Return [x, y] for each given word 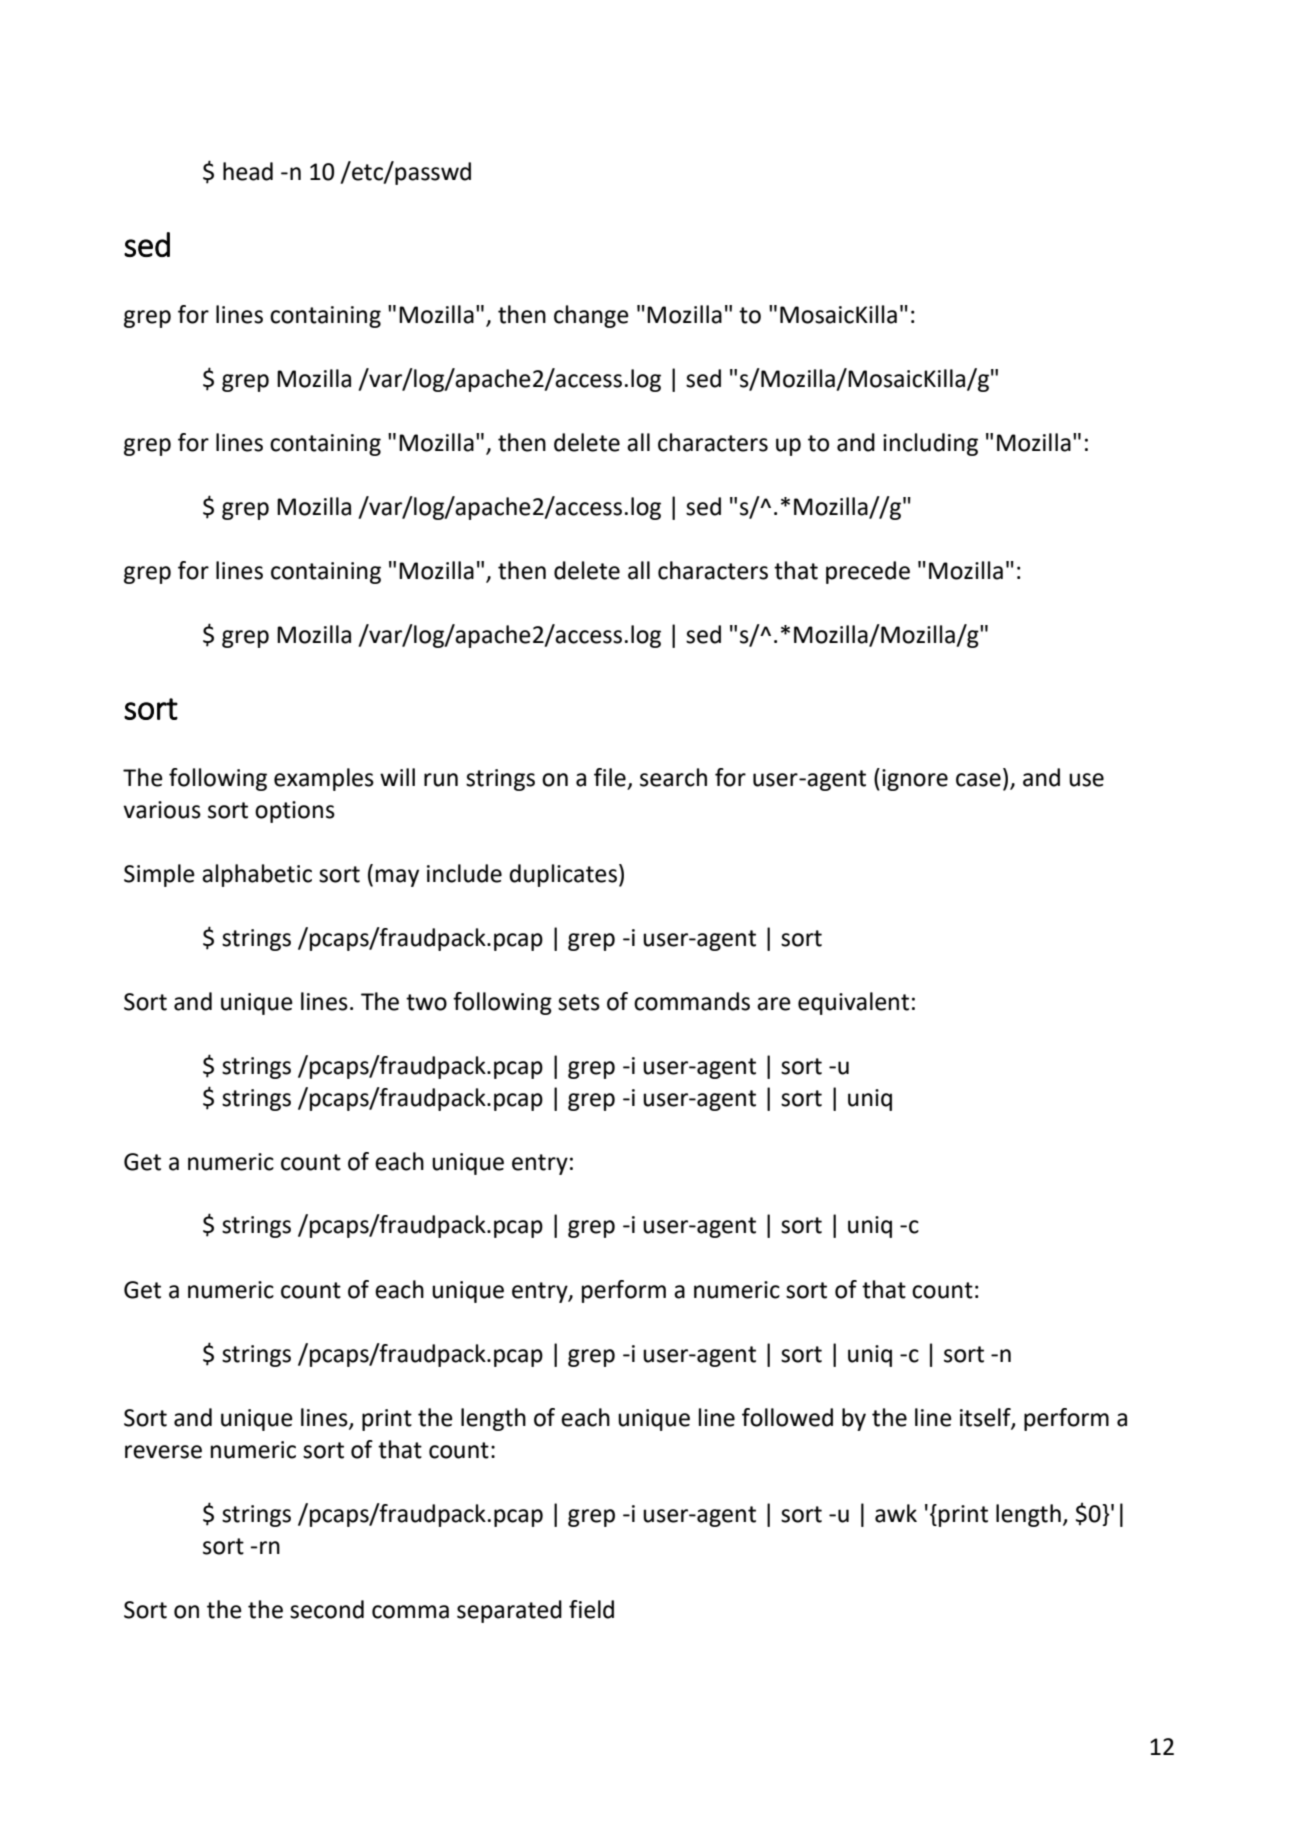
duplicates [563, 875]
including [930, 444]
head [248, 171]
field [591, 1609]
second [327, 1609]
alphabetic [257, 875]
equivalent [853, 1003]
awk [896, 1513]
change [591, 316]
